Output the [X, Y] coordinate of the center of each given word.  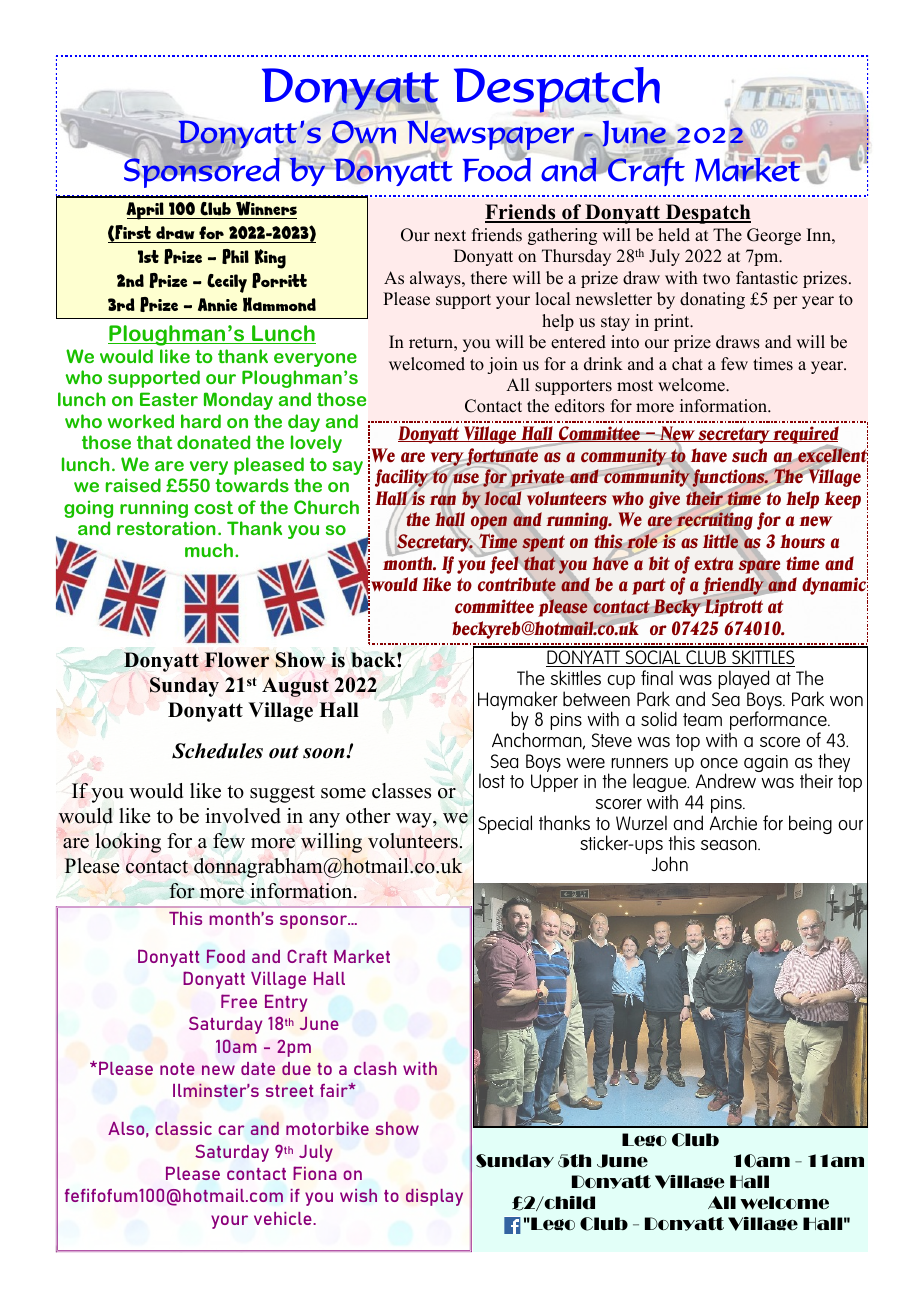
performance [779, 722]
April [146, 211]
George [774, 236]
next [450, 236]
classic [184, 1128]
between [596, 698]
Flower [237, 660]
